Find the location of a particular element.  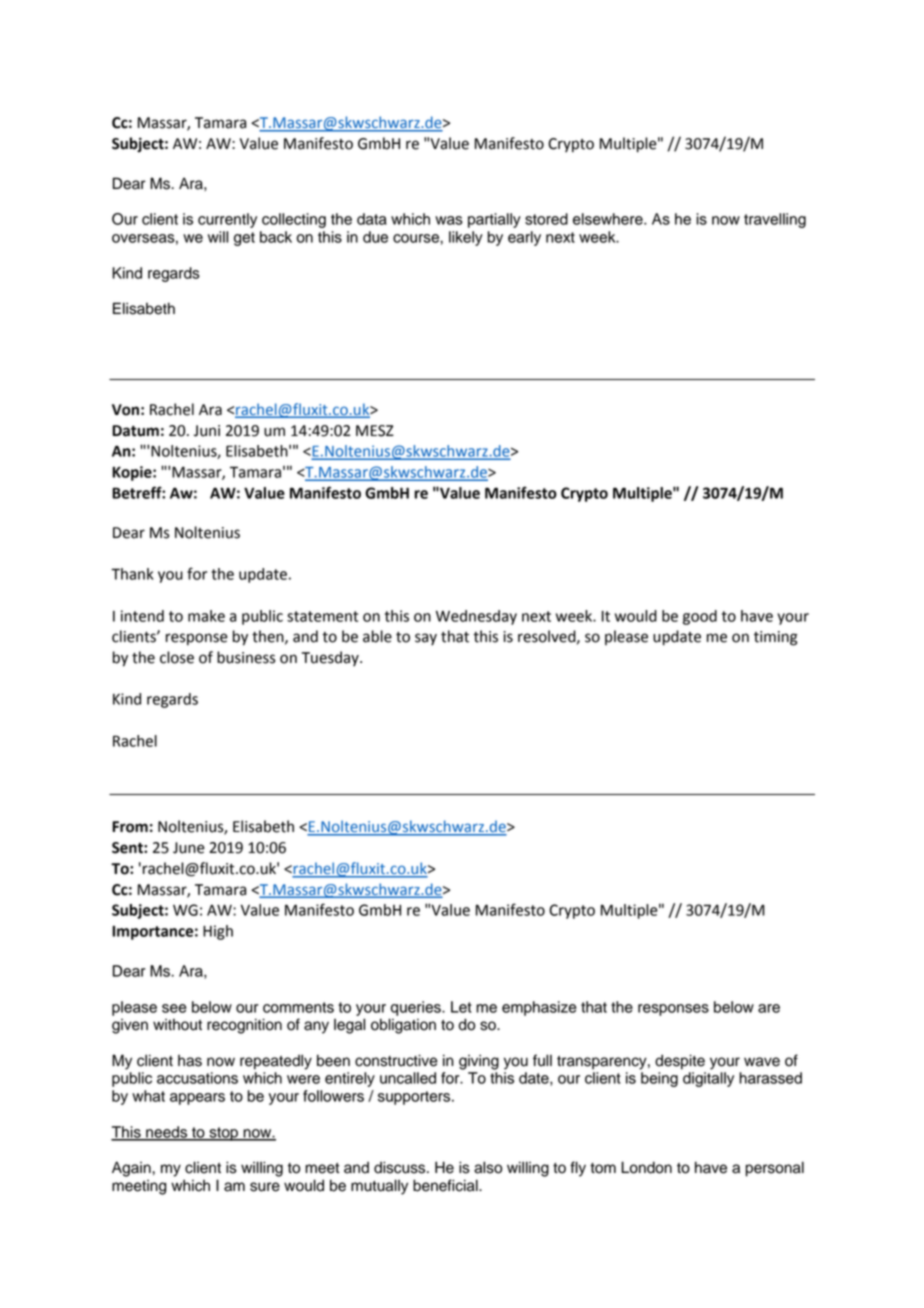

stop is located at coordinates (224, 1134).
